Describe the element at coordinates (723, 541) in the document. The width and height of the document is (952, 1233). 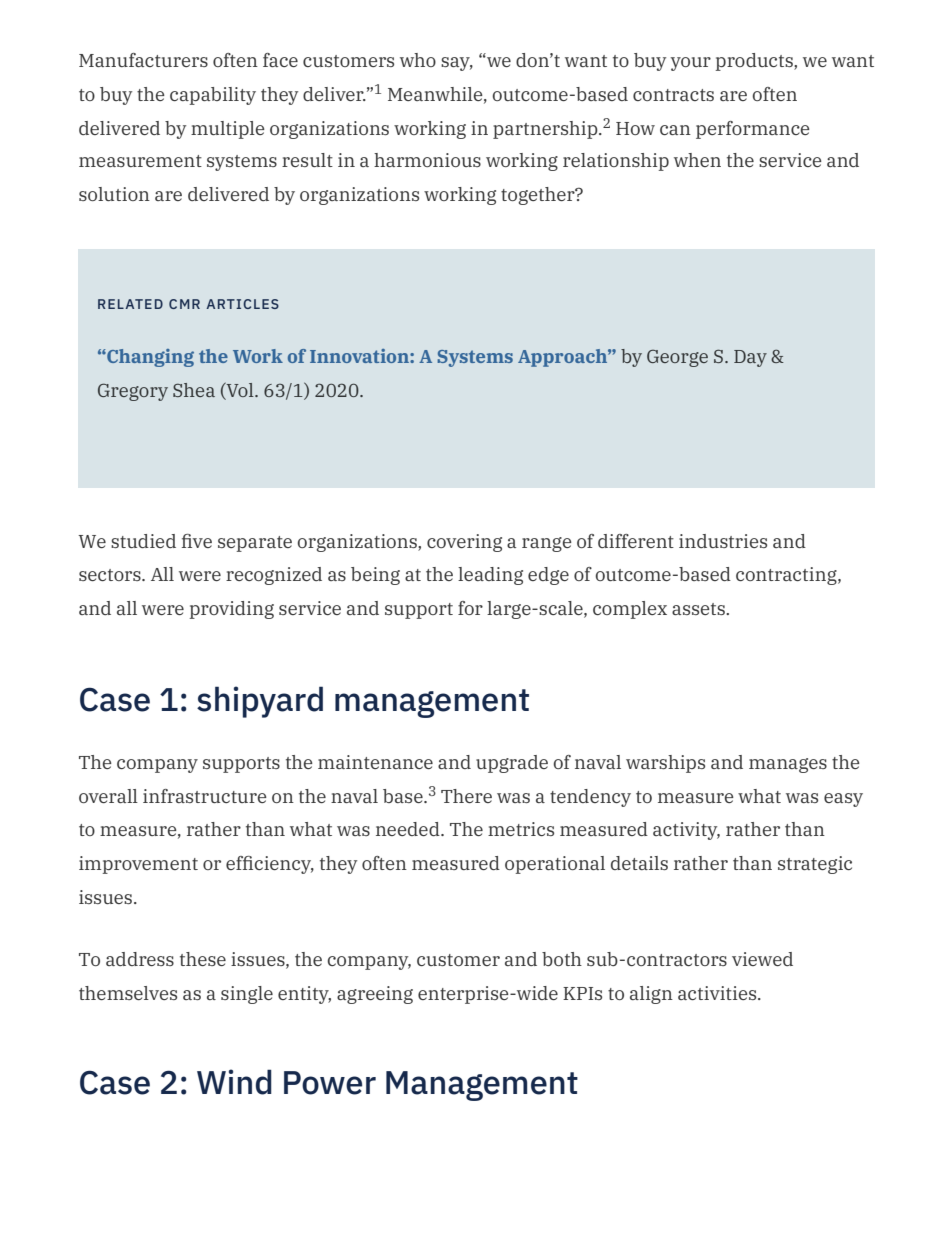
I see `industries` at that location.
